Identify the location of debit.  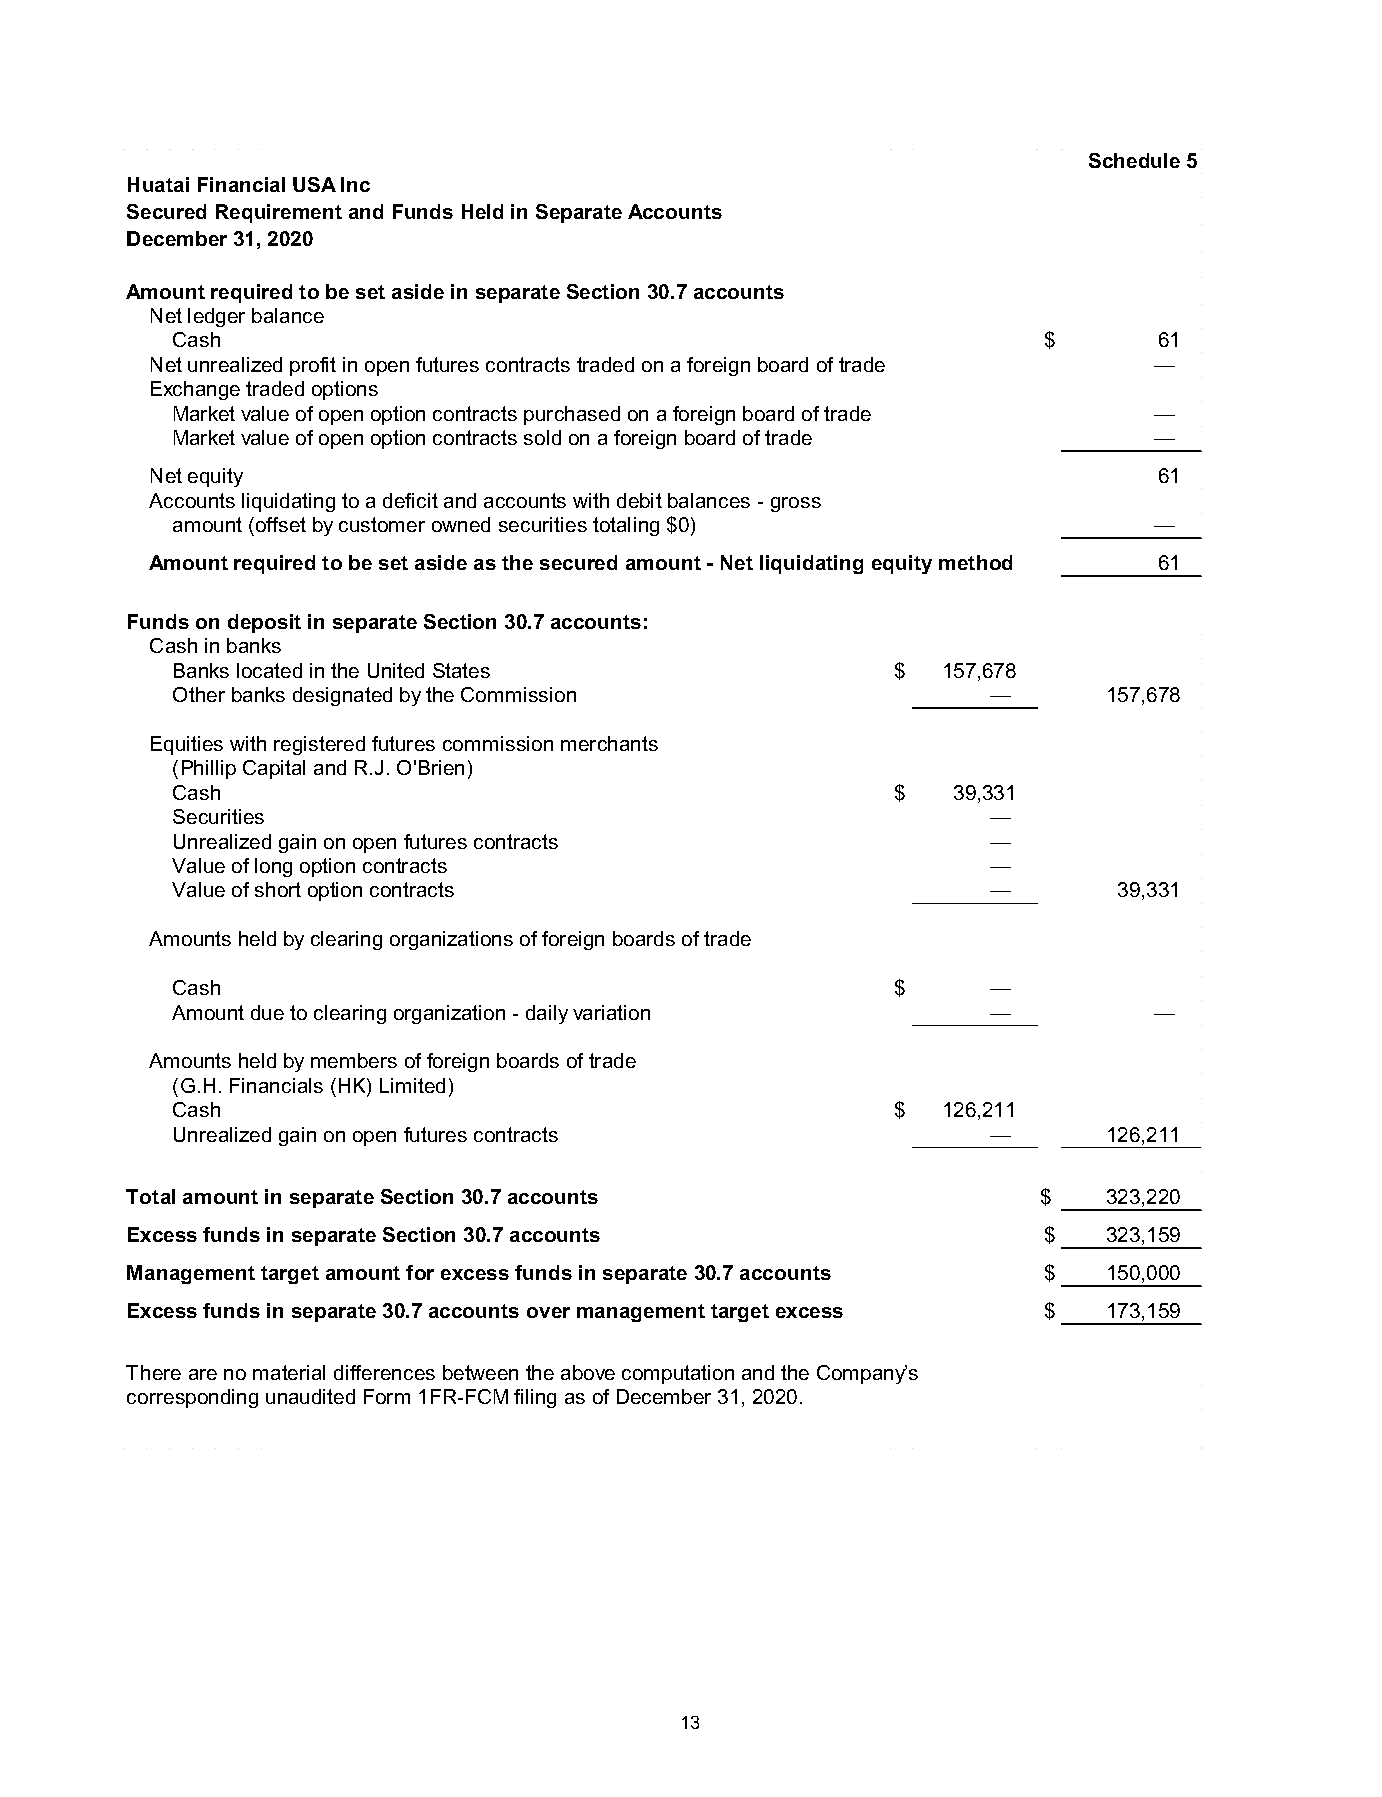
(639, 500).
